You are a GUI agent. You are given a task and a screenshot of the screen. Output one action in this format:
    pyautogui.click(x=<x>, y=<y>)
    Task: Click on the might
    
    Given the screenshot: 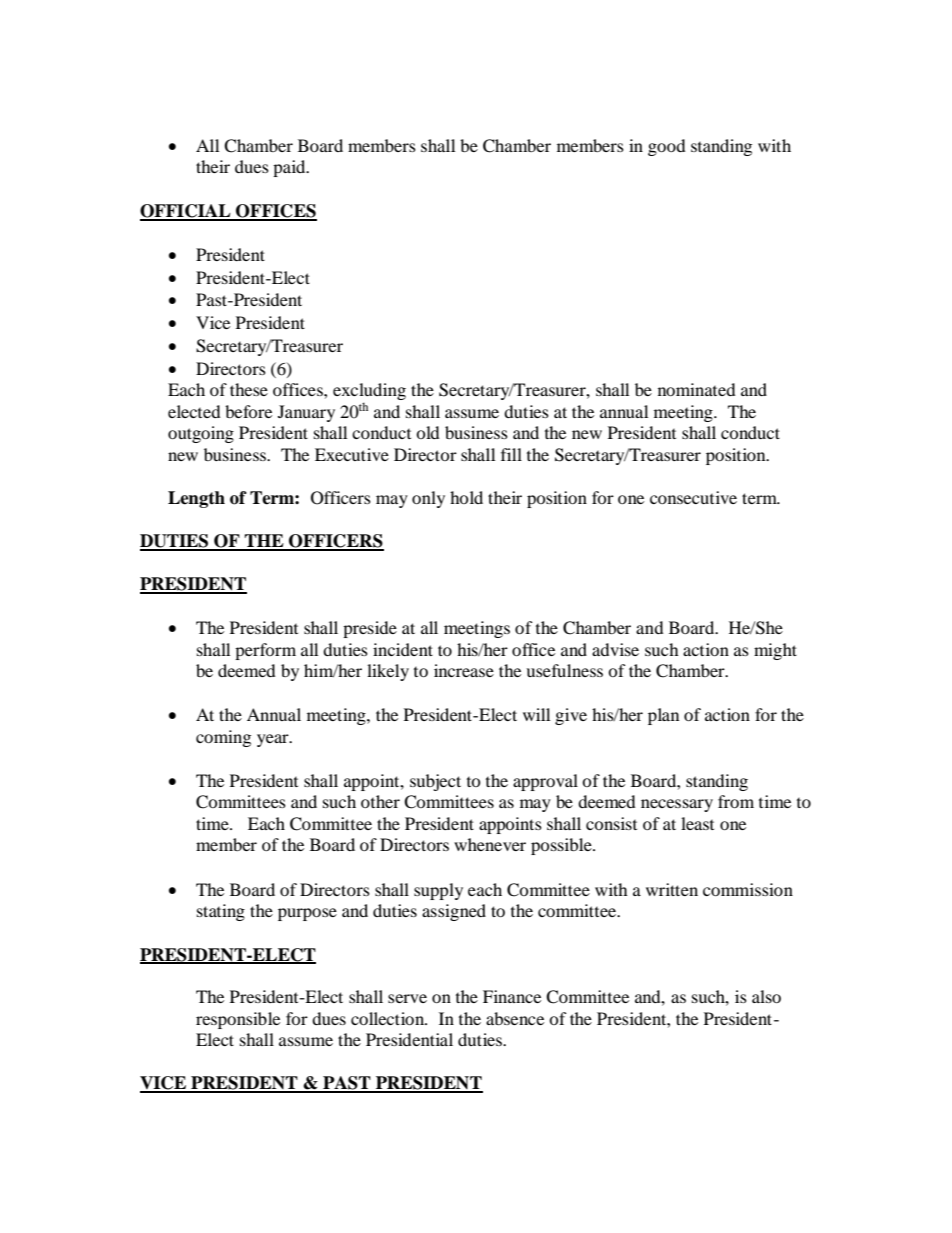 What is the action you would take?
    pyautogui.click(x=775, y=651)
